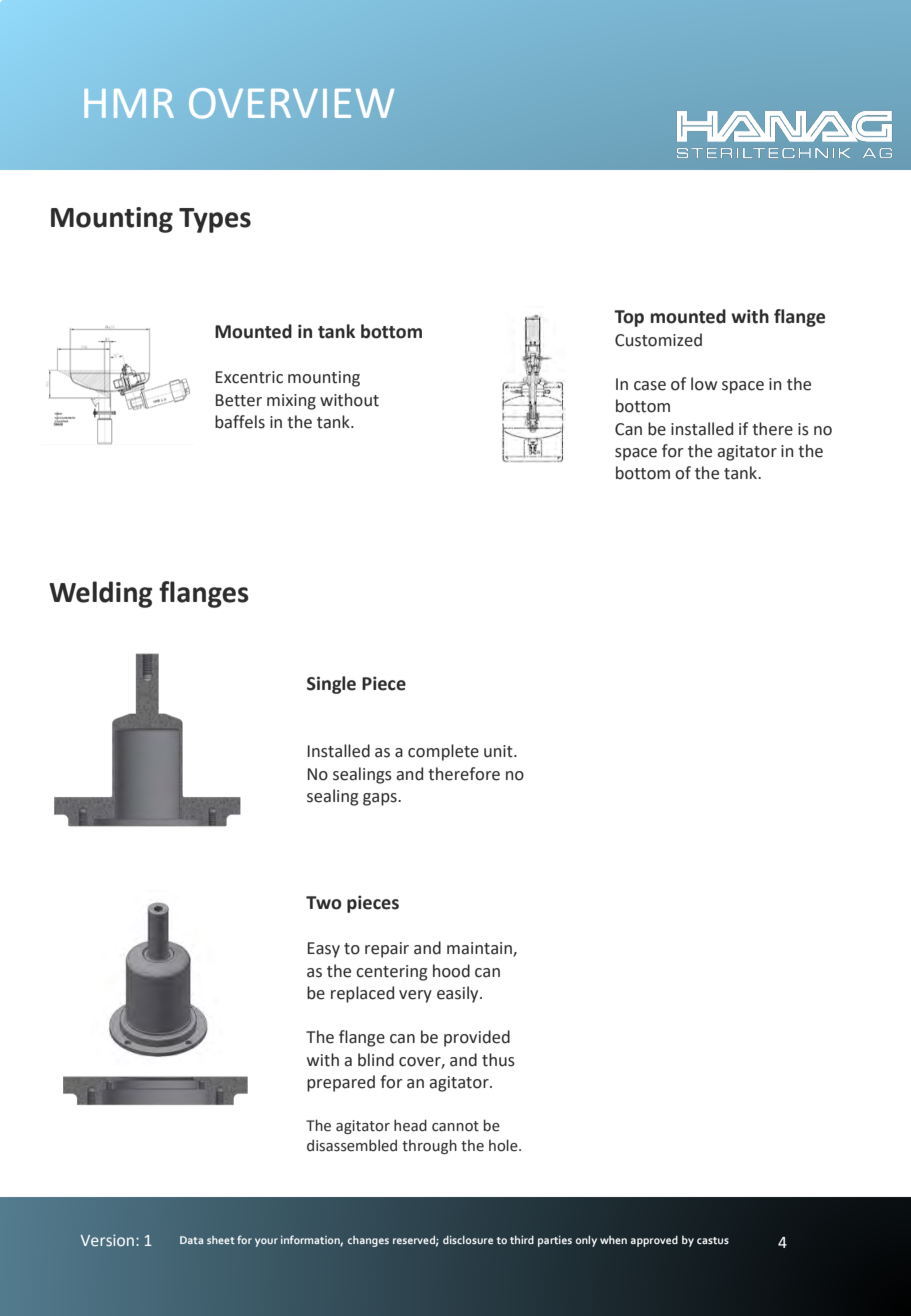  I want to click on Single, so click(331, 685).
